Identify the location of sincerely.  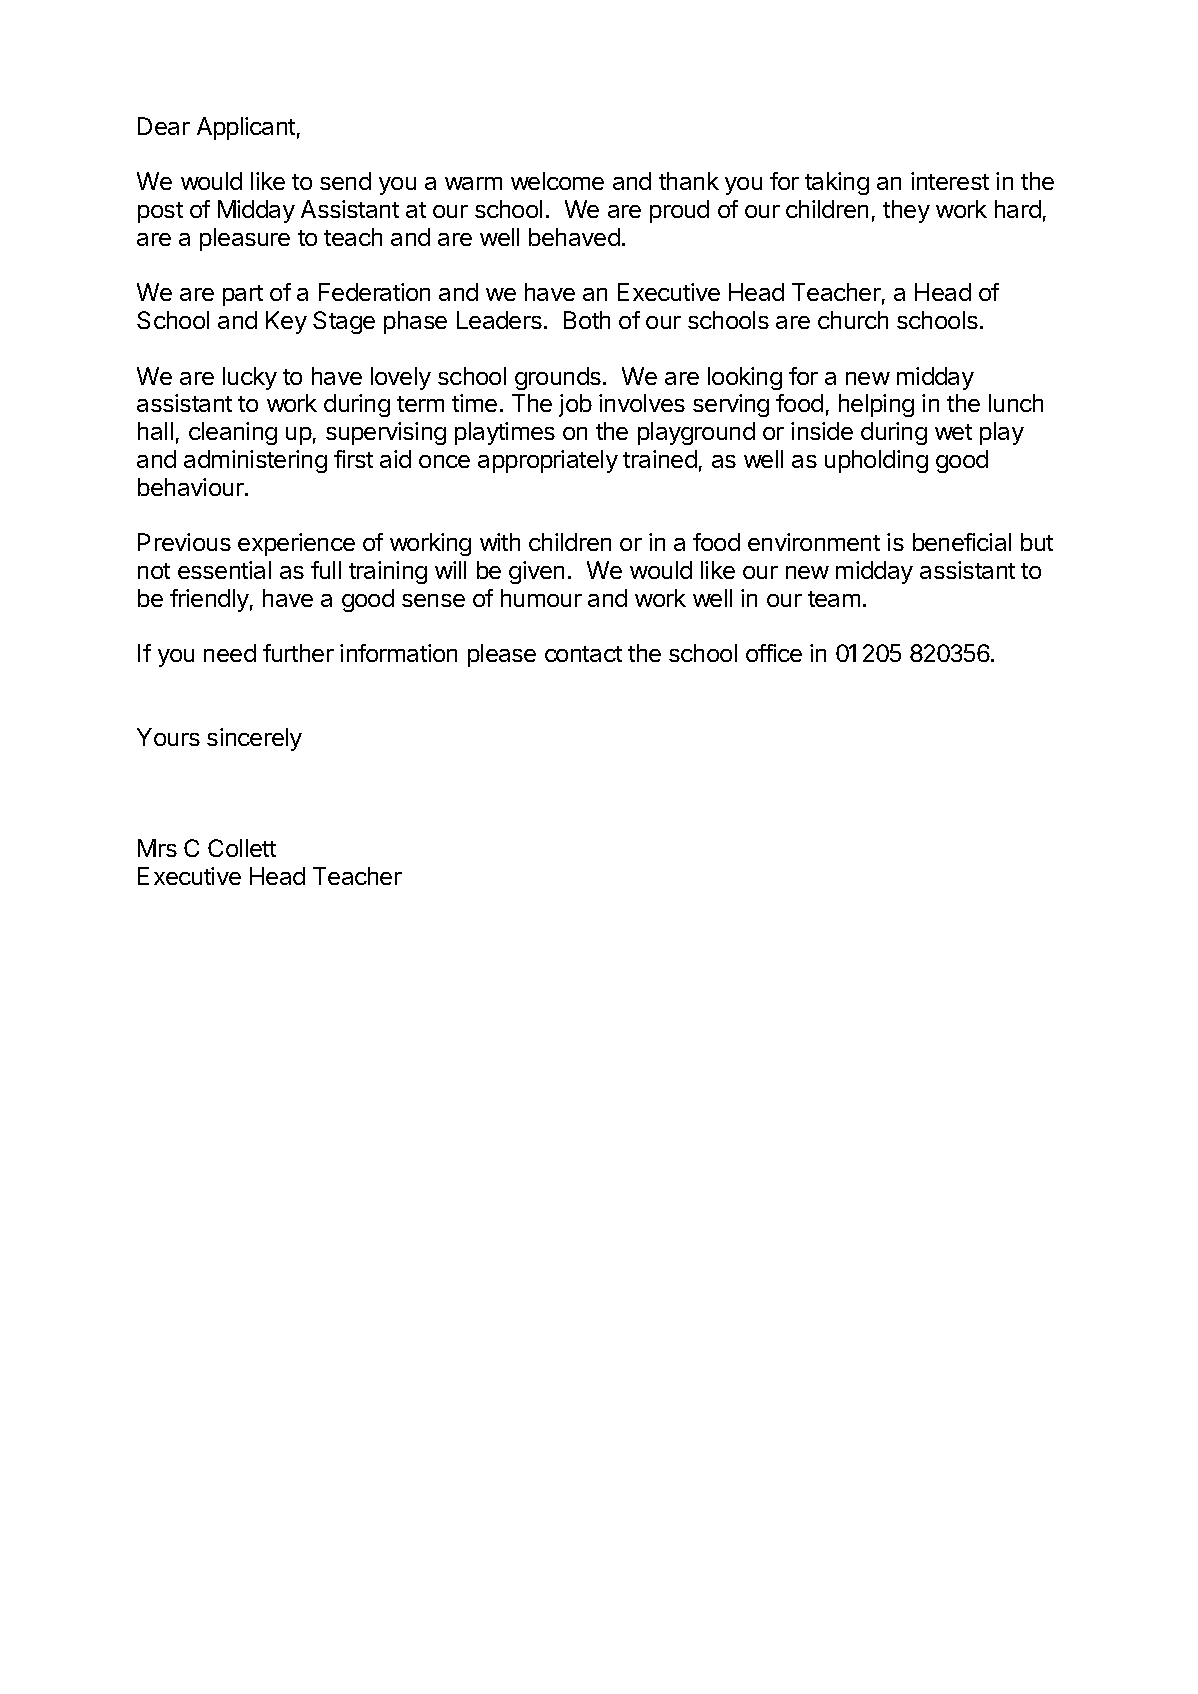
(254, 739).
